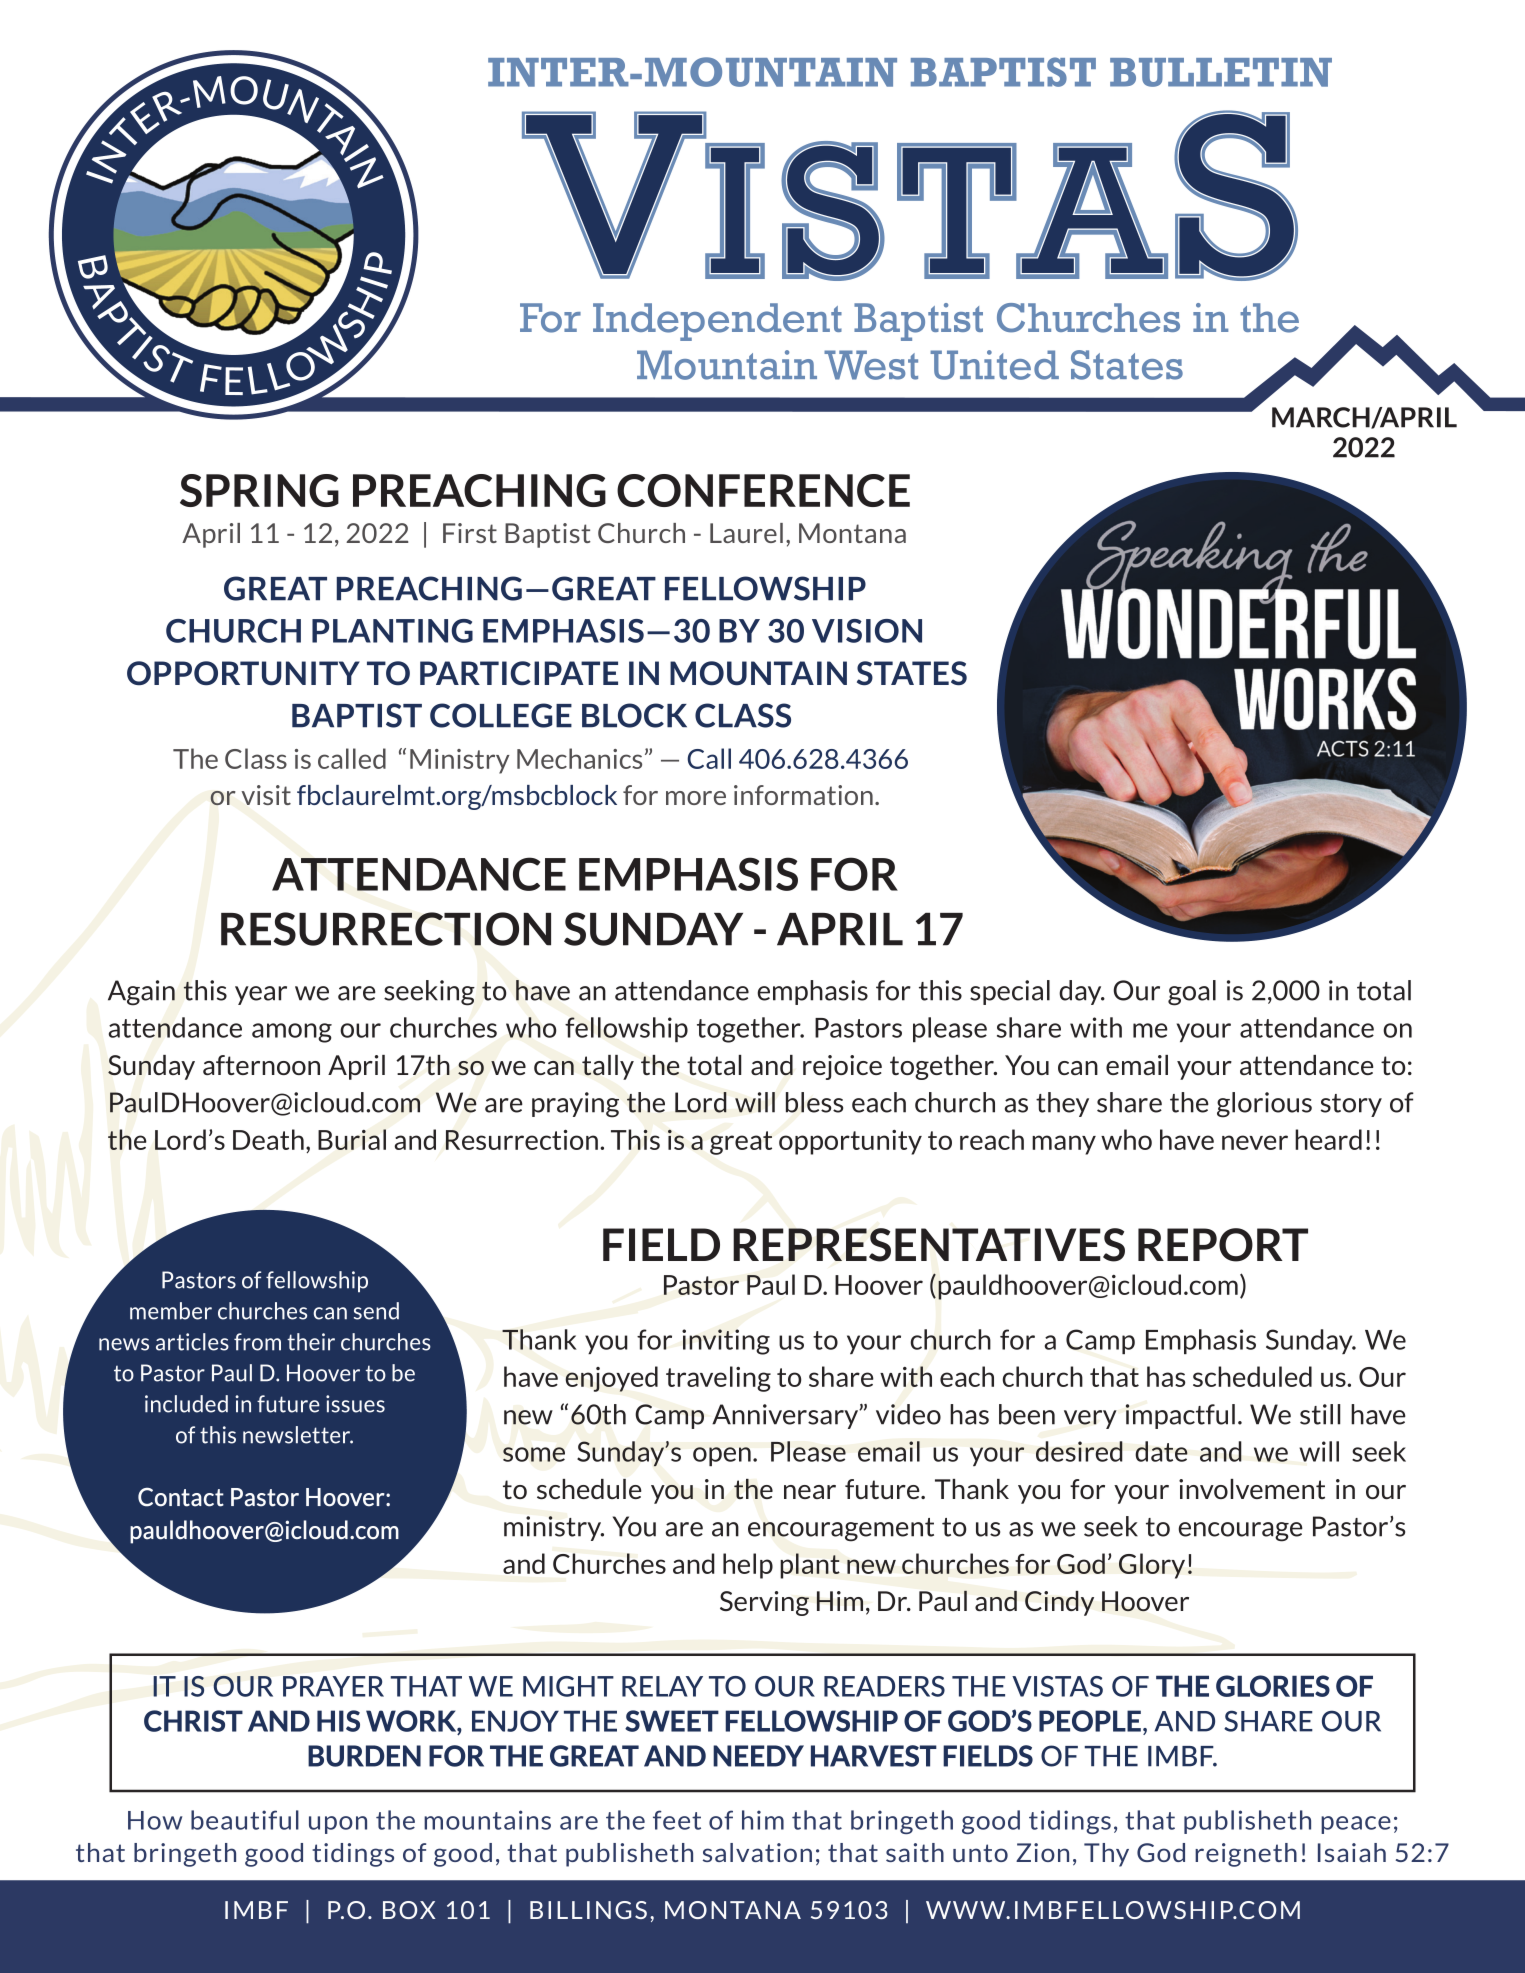  What do you see at coordinates (1221, 72) in the page?
I see `BULLETIN` at bounding box center [1221, 72].
